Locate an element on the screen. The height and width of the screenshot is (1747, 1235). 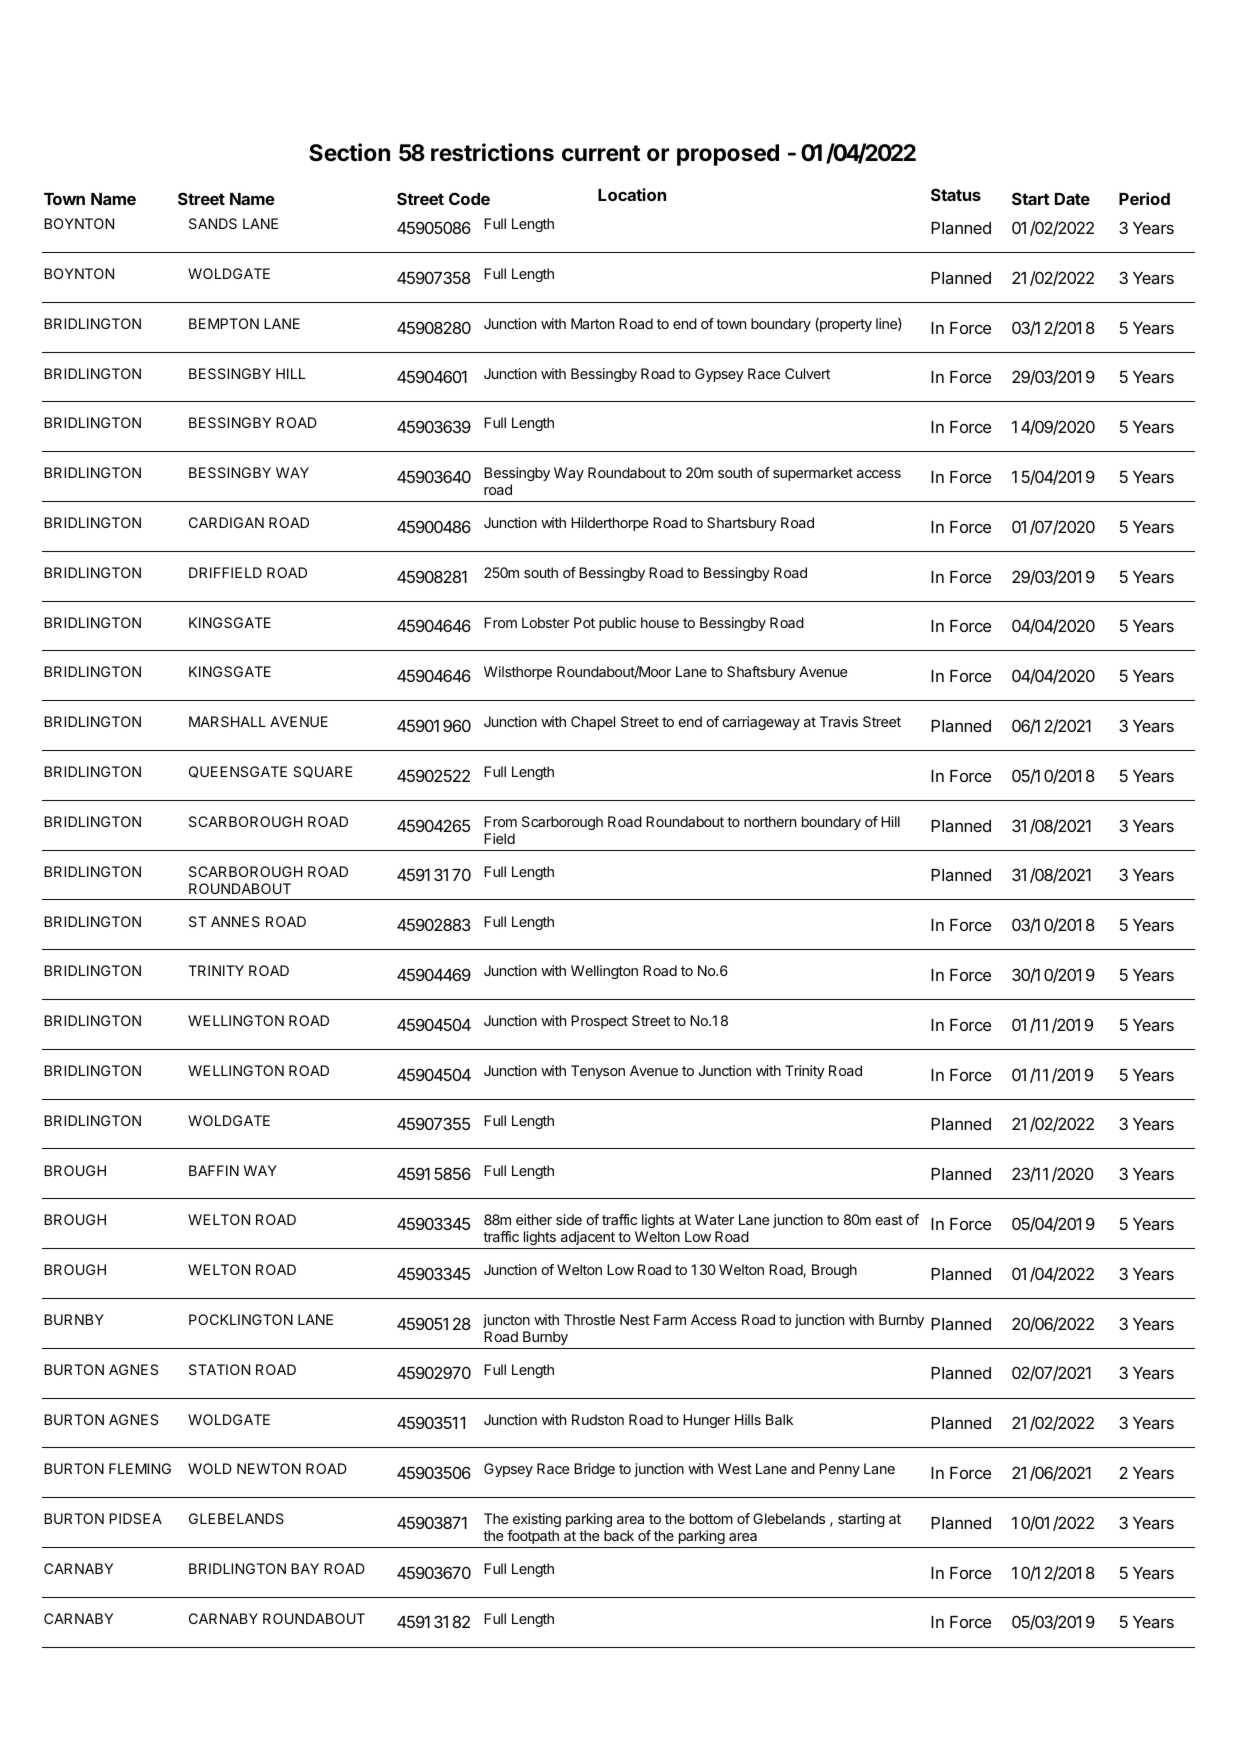
back is located at coordinates (619, 1535).
